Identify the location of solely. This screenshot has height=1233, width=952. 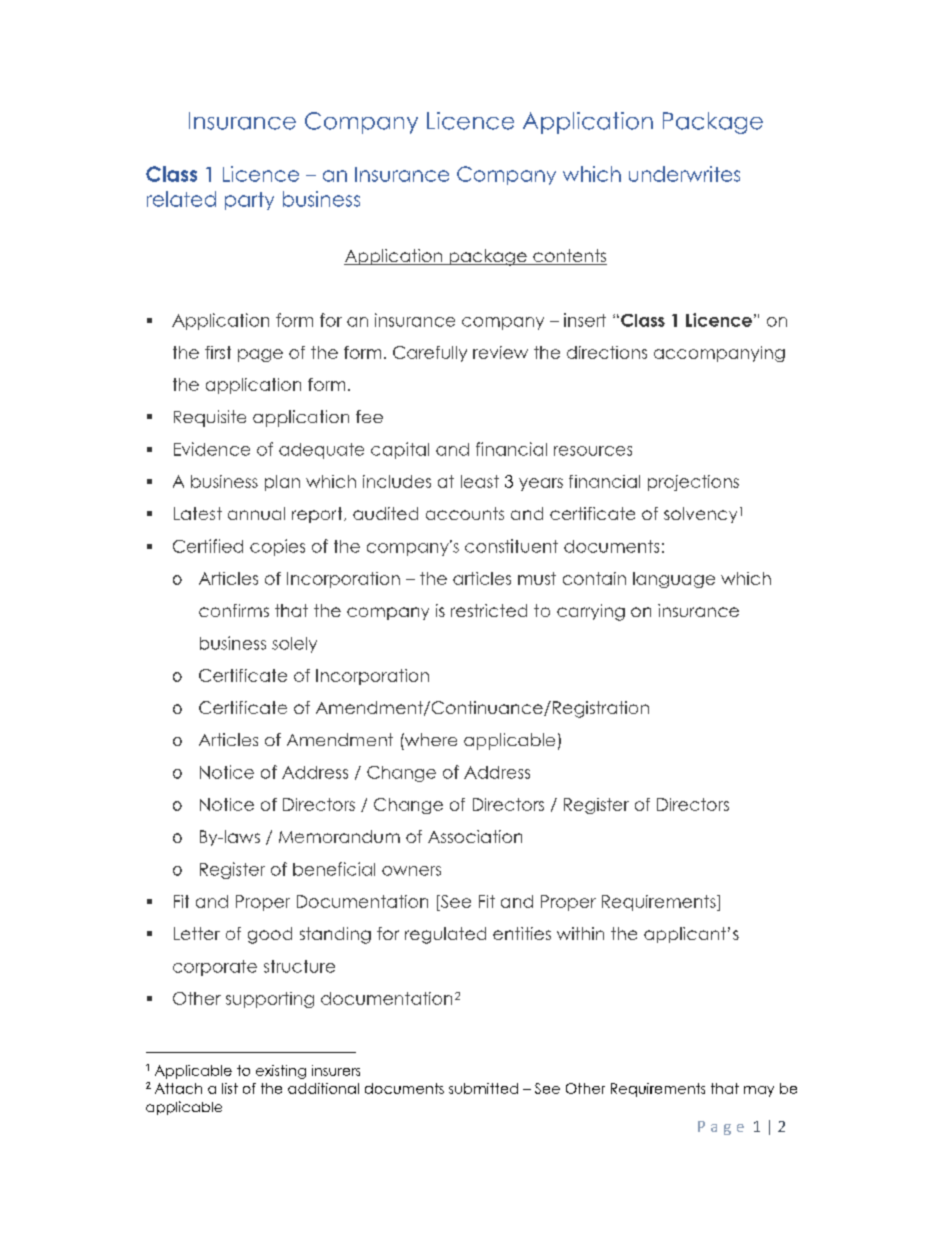
(294, 645).
